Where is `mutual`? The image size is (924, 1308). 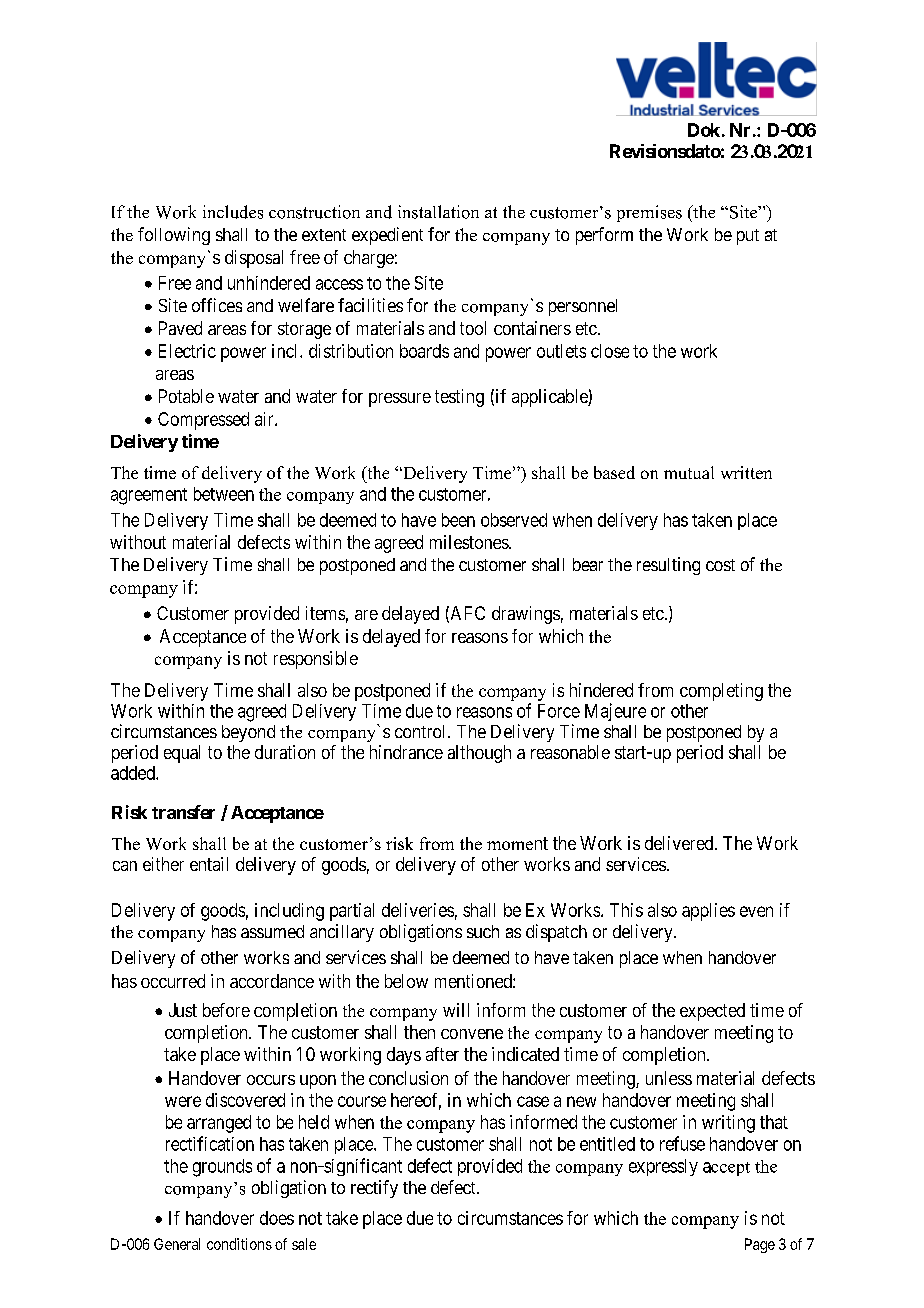
mutual is located at coordinates (689, 472).
